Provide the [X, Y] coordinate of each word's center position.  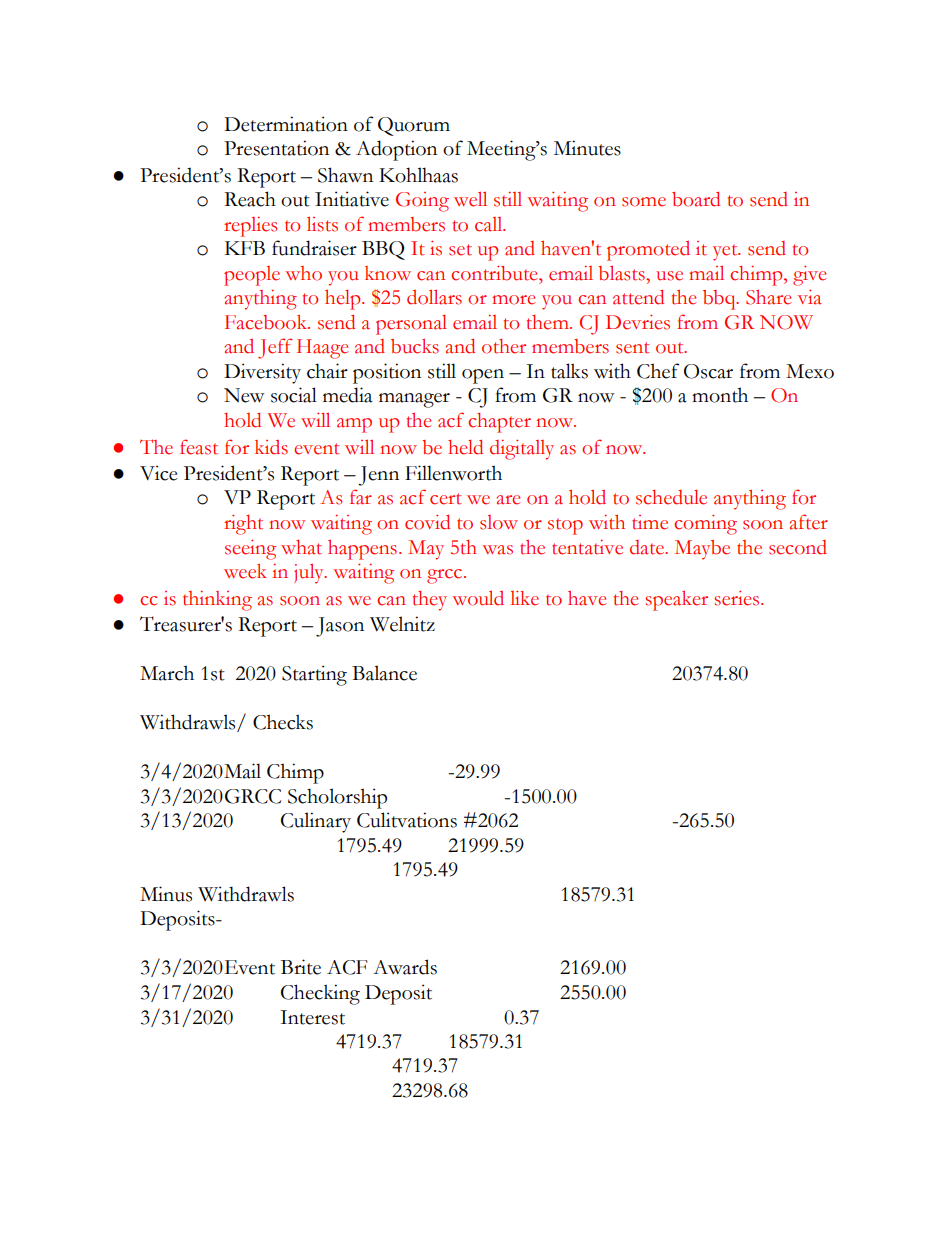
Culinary [316, 822]
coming [705, 525]
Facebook [267, 322]
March [167, 673]
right [243, 525]
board [696, 199]
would [478, 598]
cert [446, 499]
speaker [676, 601]
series [738, 598]
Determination [286, 124]
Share [769, 297]
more [514, 300]
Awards [405, 967]
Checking [320, 994]
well [470, 199]
